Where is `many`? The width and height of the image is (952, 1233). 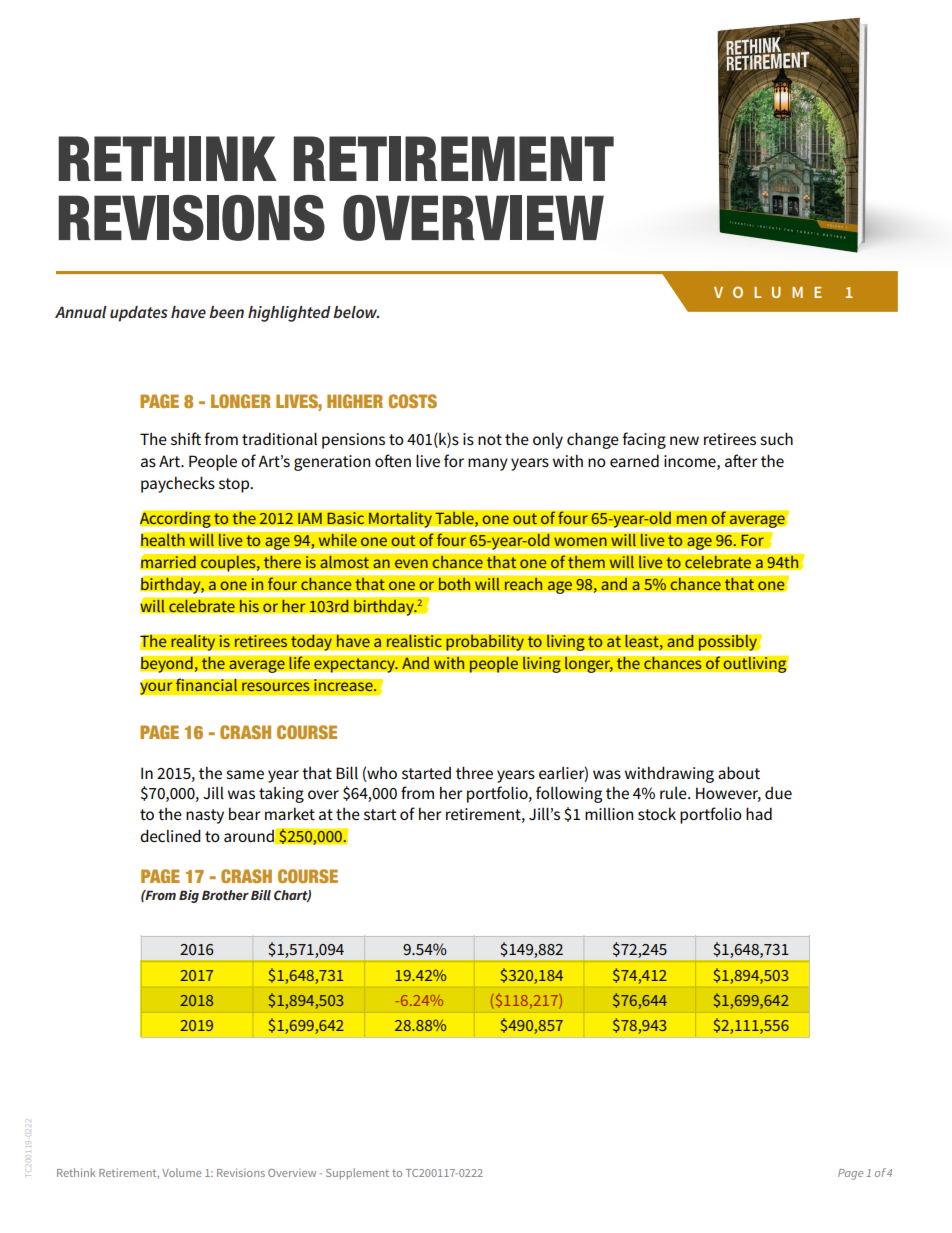
many is located at coordinates (488, 464).
